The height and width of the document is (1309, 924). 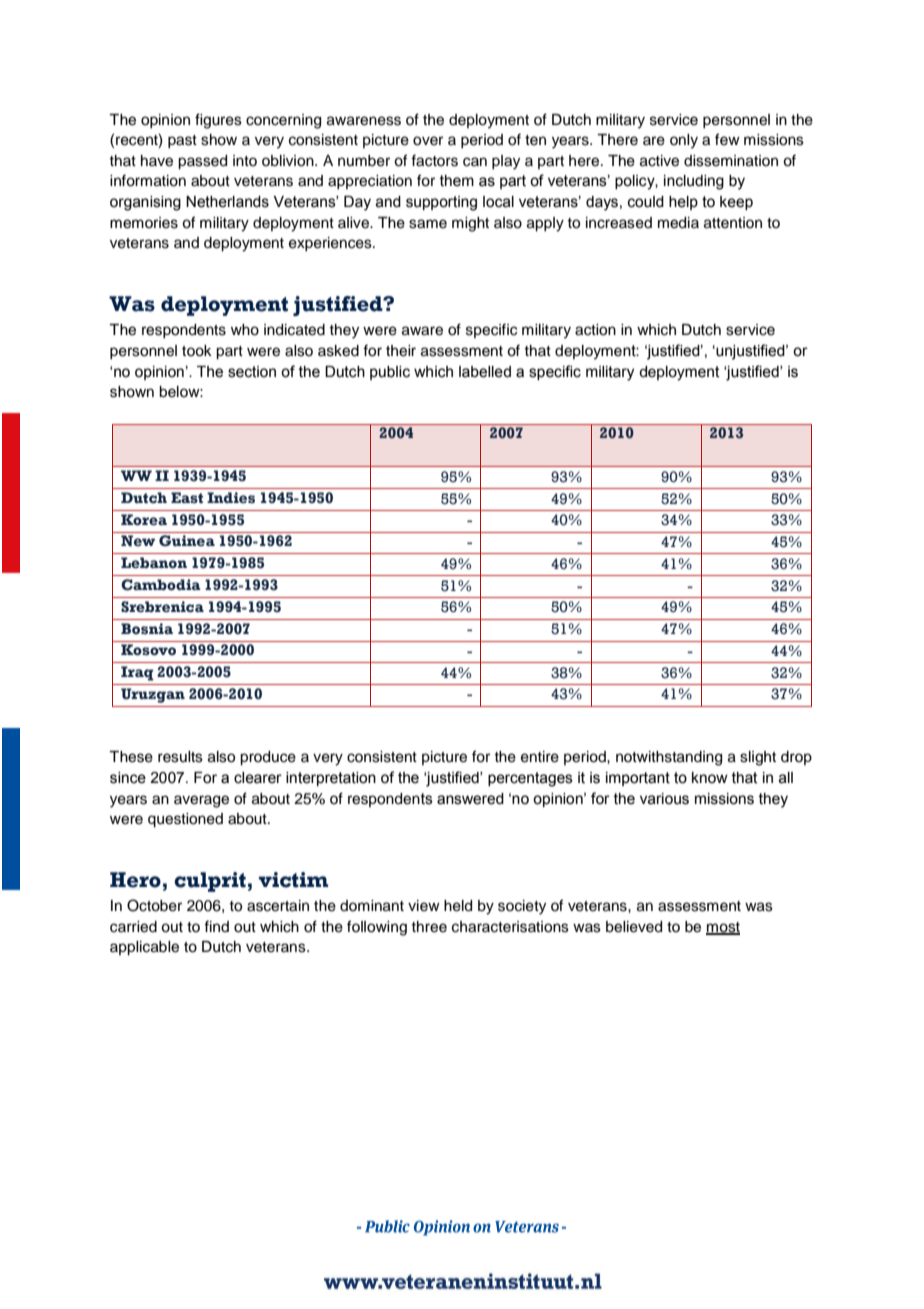 I want to click on find, so click(x=216, y=926).
